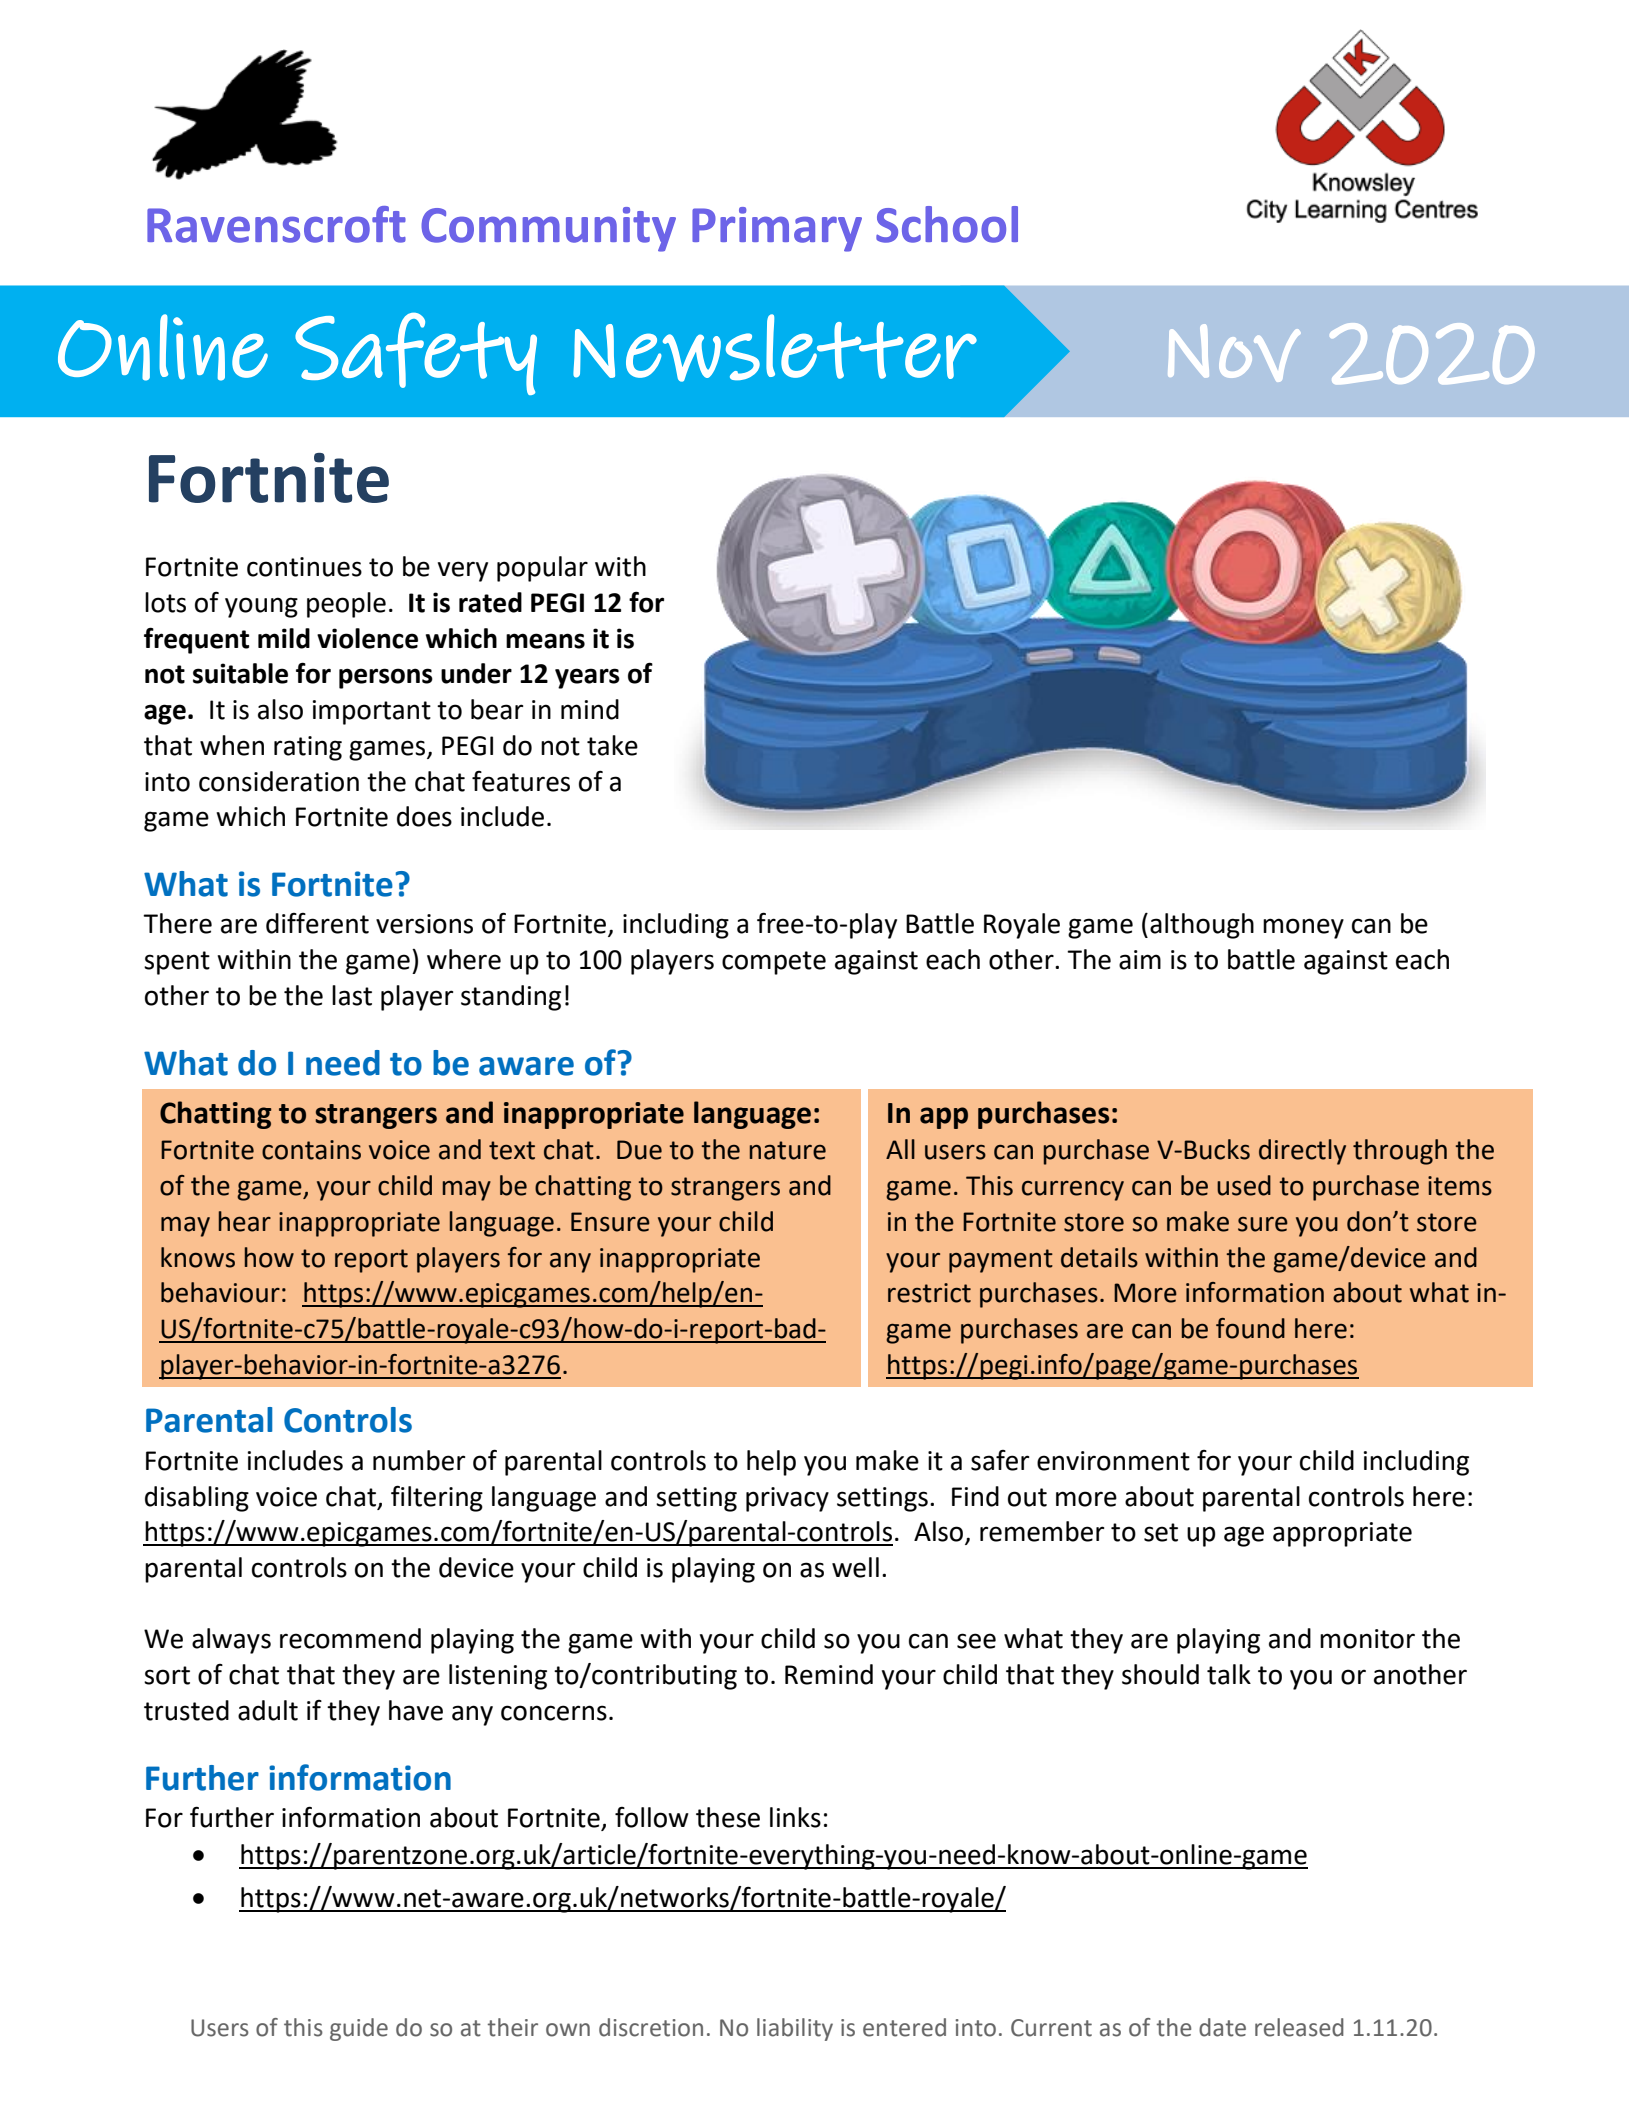 The width and height of the screenshot is (1629, 2108). I want to click on Nov, so click(1234, 353).
